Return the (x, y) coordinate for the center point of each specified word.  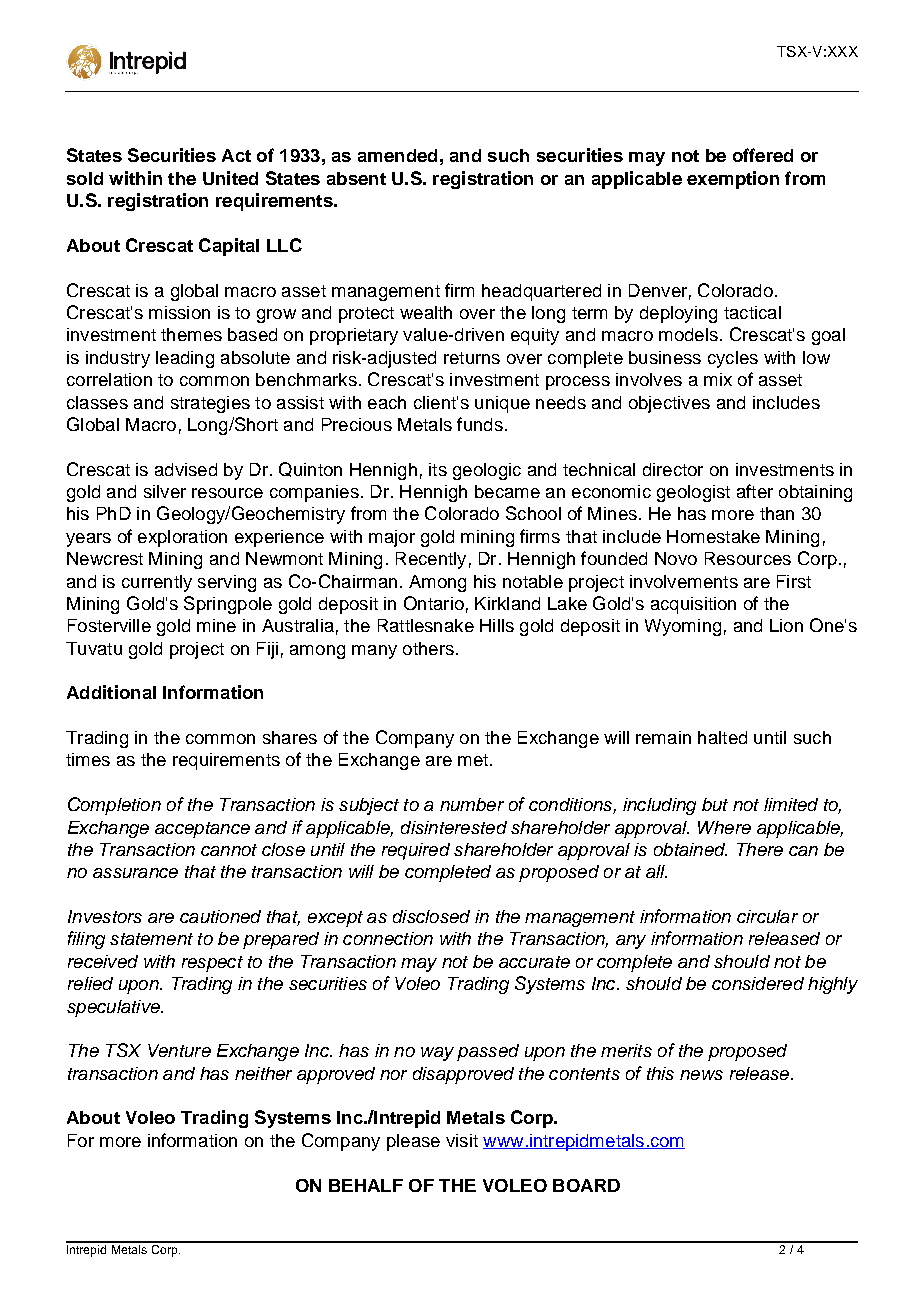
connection (388, 938)
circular (767, 916)
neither (263, 1073)
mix (718, 379)
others (428, 648)
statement (151, 939)
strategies (210, 404)
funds (480, 424)
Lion (786, 625)
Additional (111, 692)
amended (397, 155)
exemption (733, 180)
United (230, 178)
